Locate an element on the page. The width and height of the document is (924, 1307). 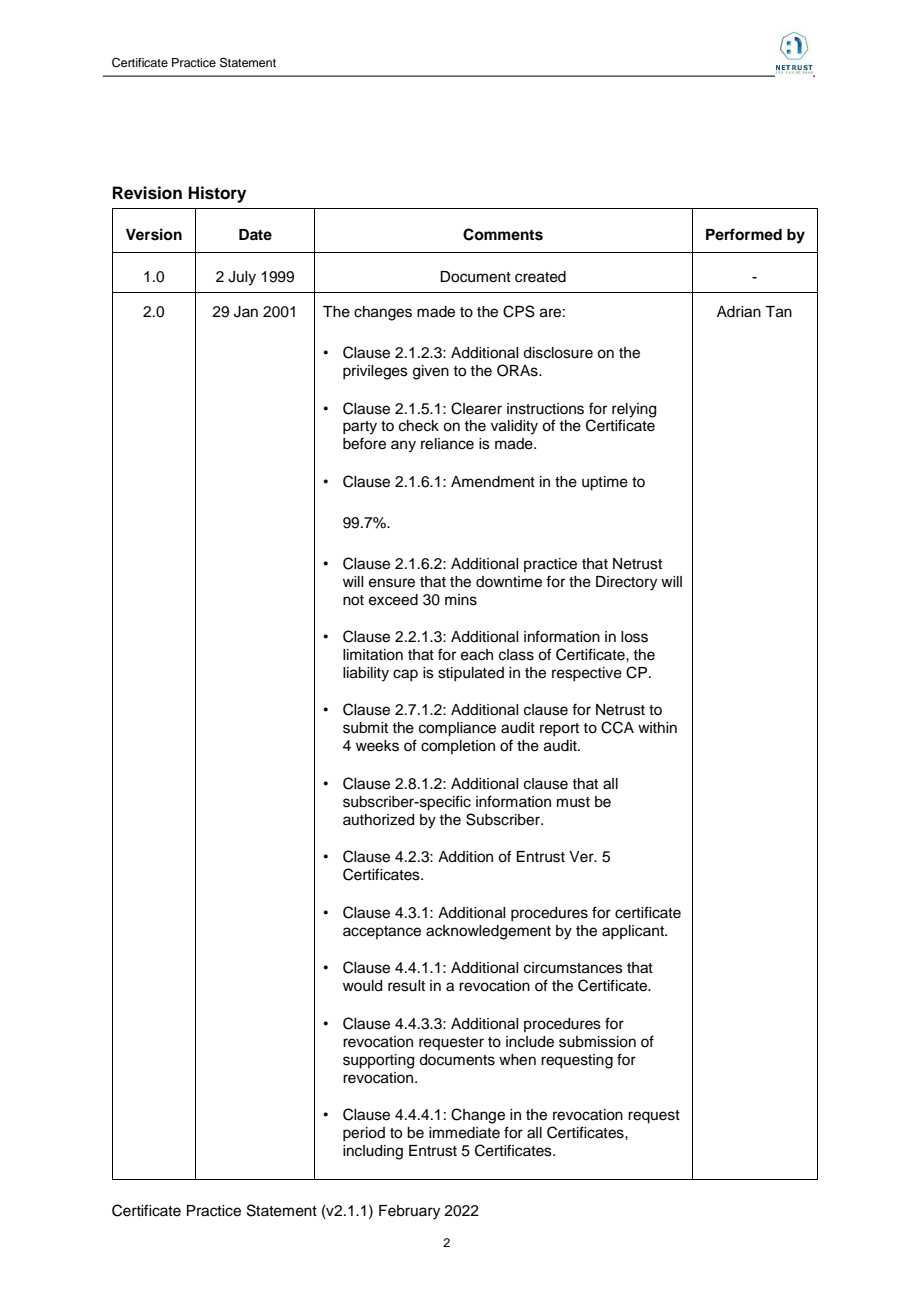
would is located at coordinates (362, 986).
